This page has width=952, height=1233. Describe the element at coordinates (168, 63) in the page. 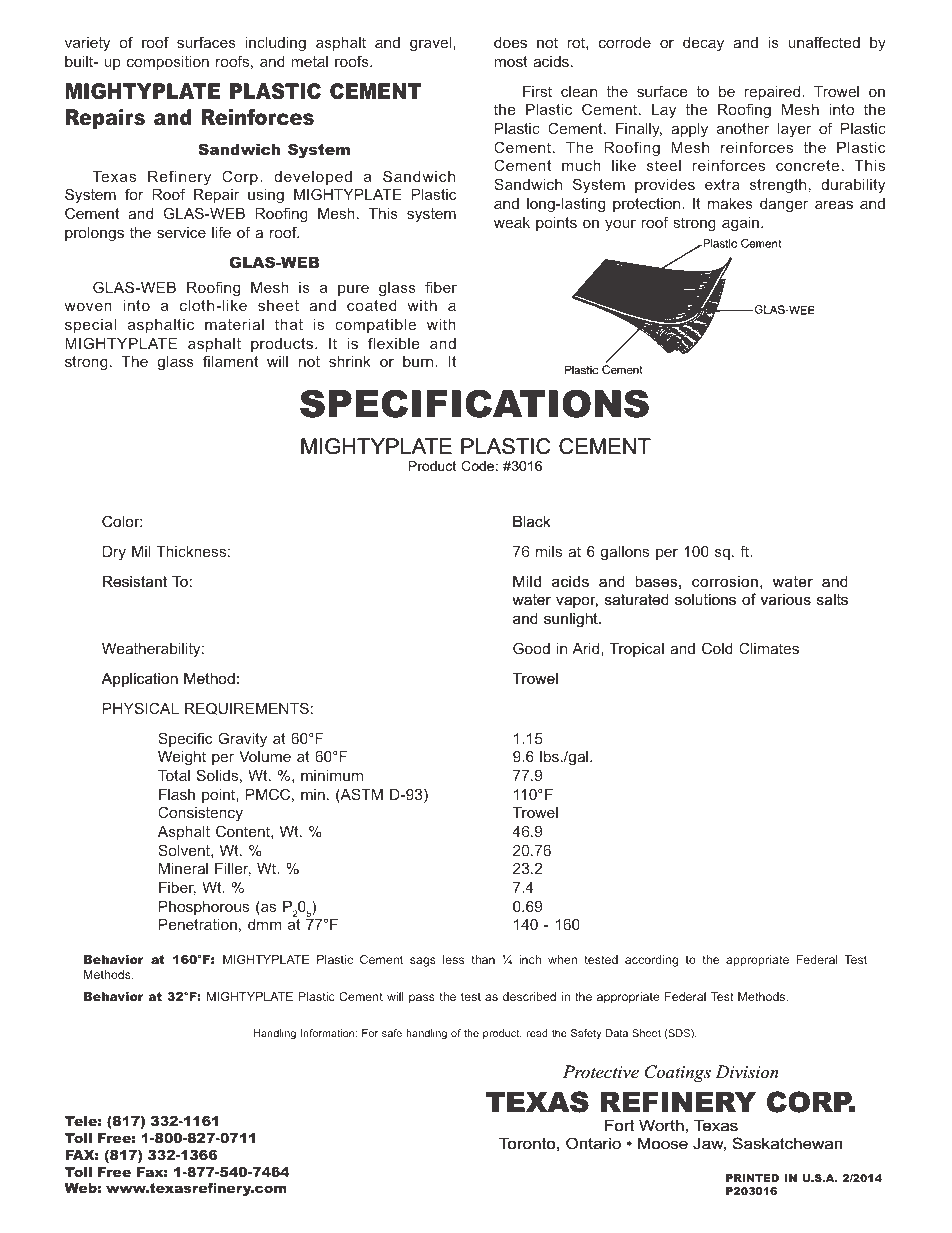

I see `composition` at that location.
